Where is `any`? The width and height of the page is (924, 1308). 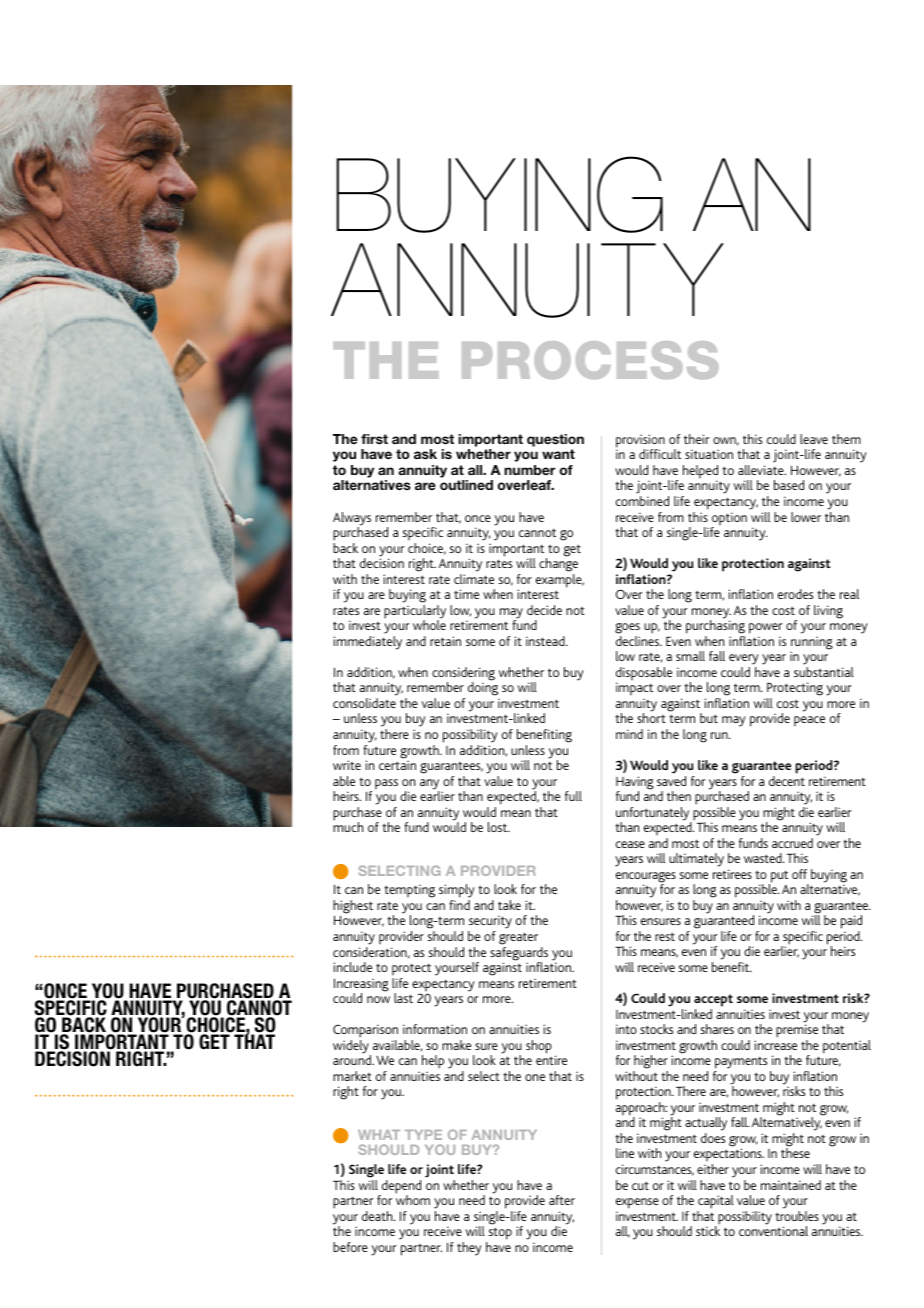 any is located at coordinates (429, 785).
